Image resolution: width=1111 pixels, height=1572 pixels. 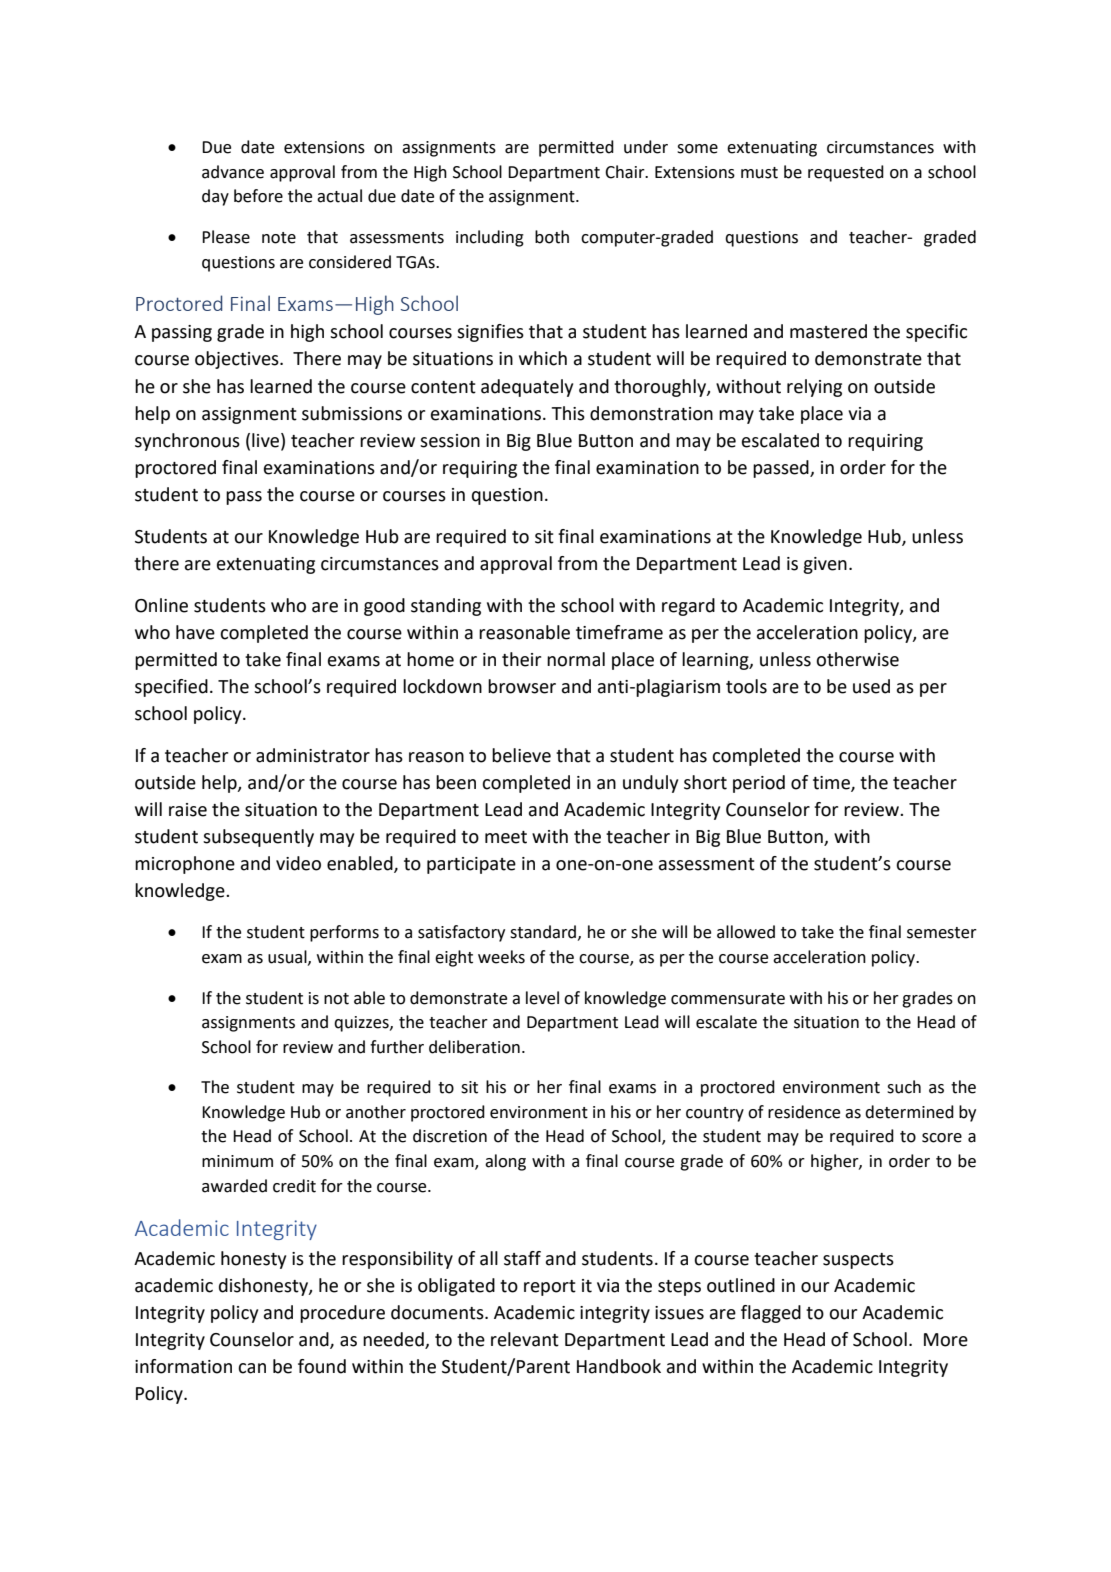 What do you see at coordinates (258, 196) in the screenshot?
I see `before` at bounding box center [258, 196].
